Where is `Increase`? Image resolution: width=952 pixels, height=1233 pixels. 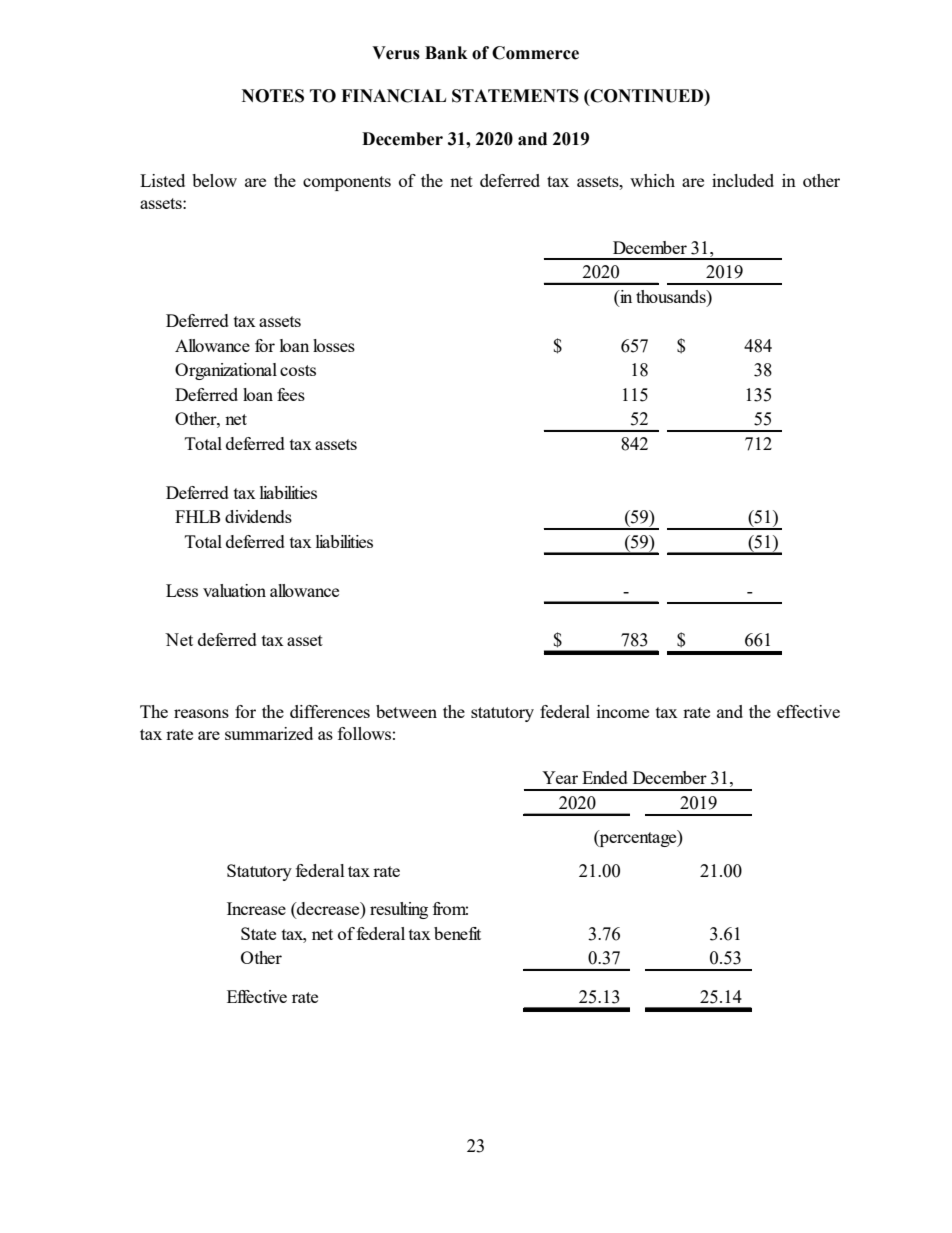 Increase is located at coordinates (256, 908).
